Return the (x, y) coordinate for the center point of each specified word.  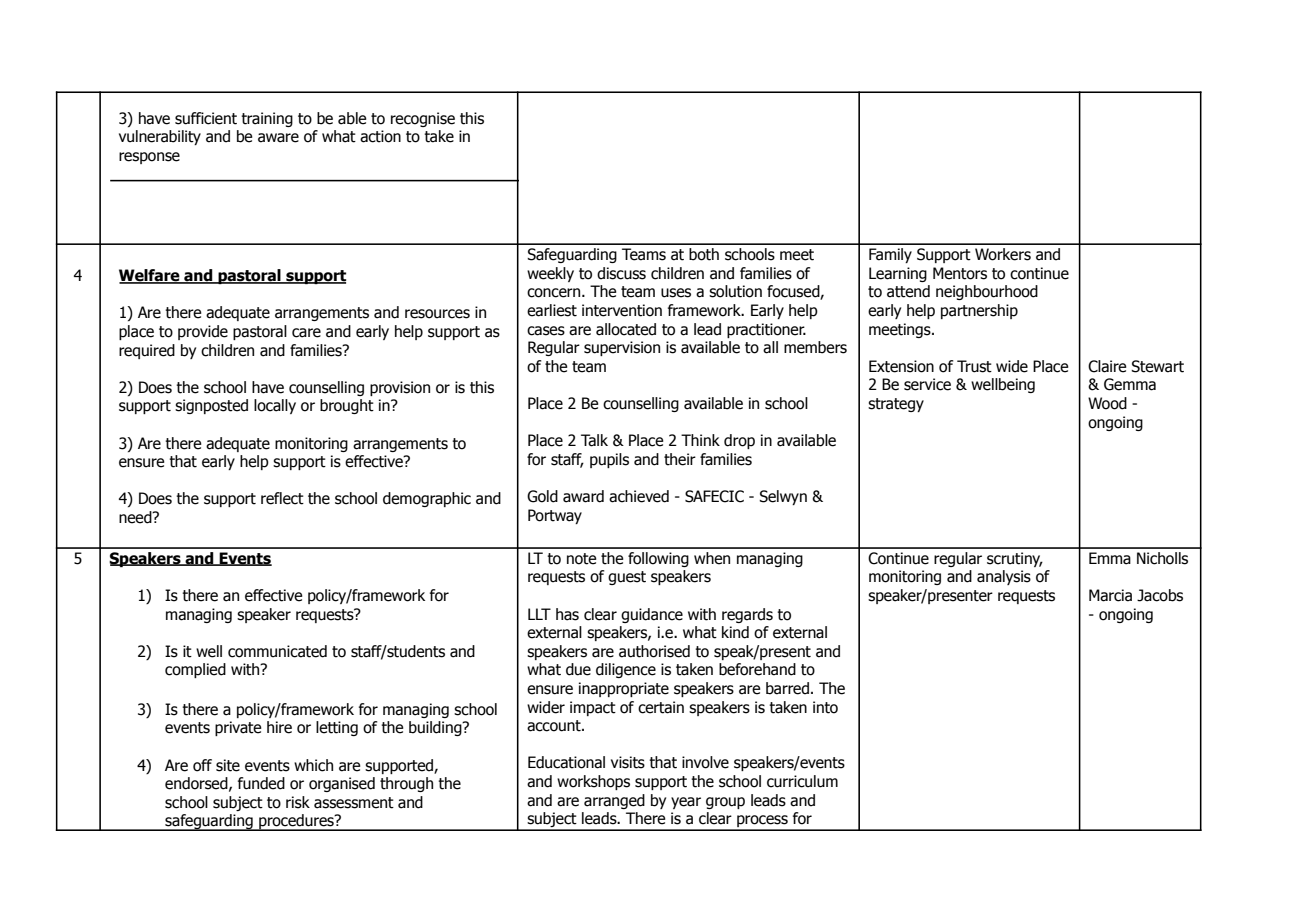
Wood (1107, 403)
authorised (654, 651)
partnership (979, 311)
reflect (282, 498)
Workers (1003, 254)
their (680, 459)
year (686, 803)
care (306, 333)
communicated (277, 651)
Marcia (1110, 595)
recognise (423, 119)
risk (298, 802)
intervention (622, 310)
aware (278, 138)
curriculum (802, 781)
